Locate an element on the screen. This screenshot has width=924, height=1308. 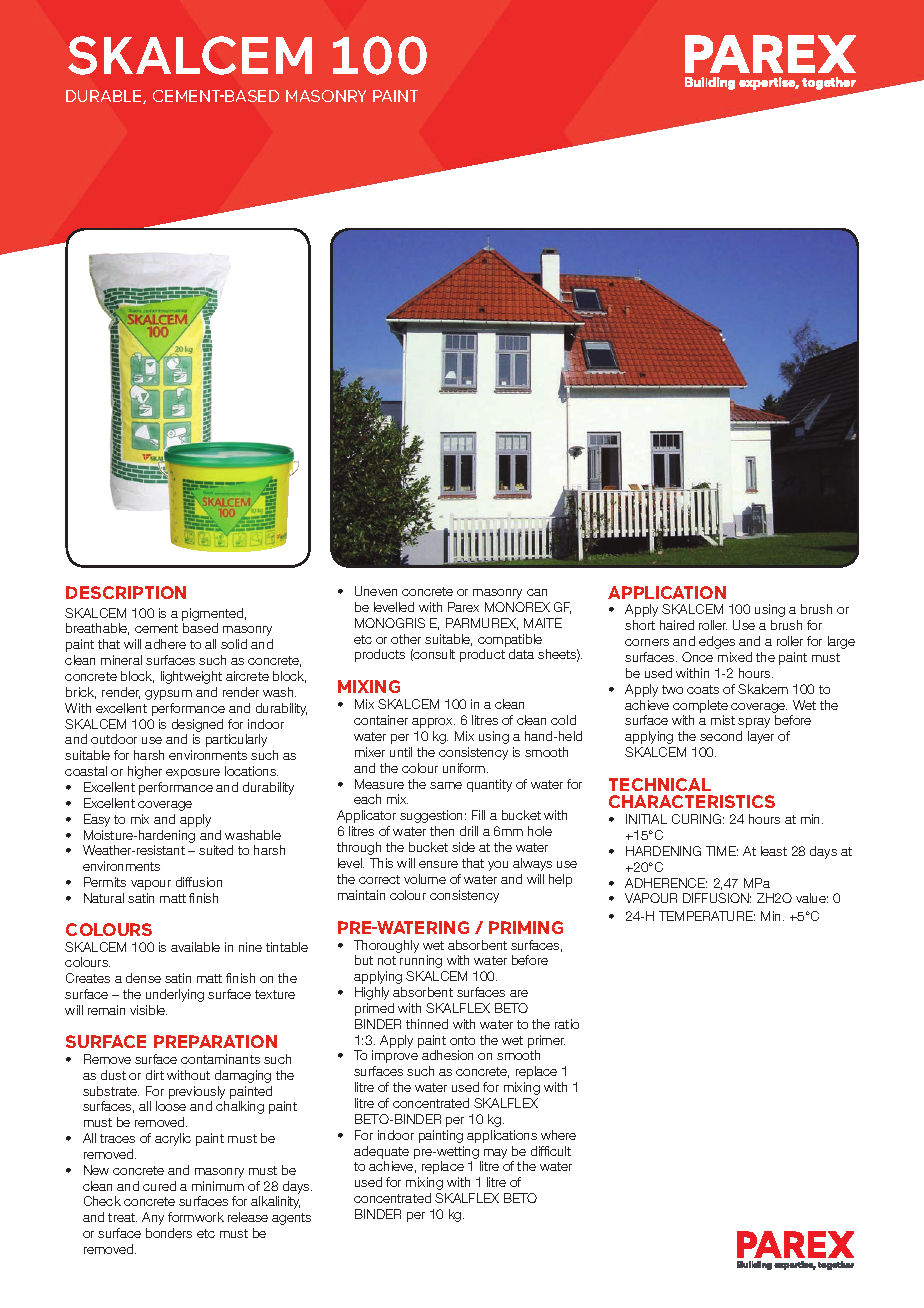
suited is located at coordinates (216, 850).
